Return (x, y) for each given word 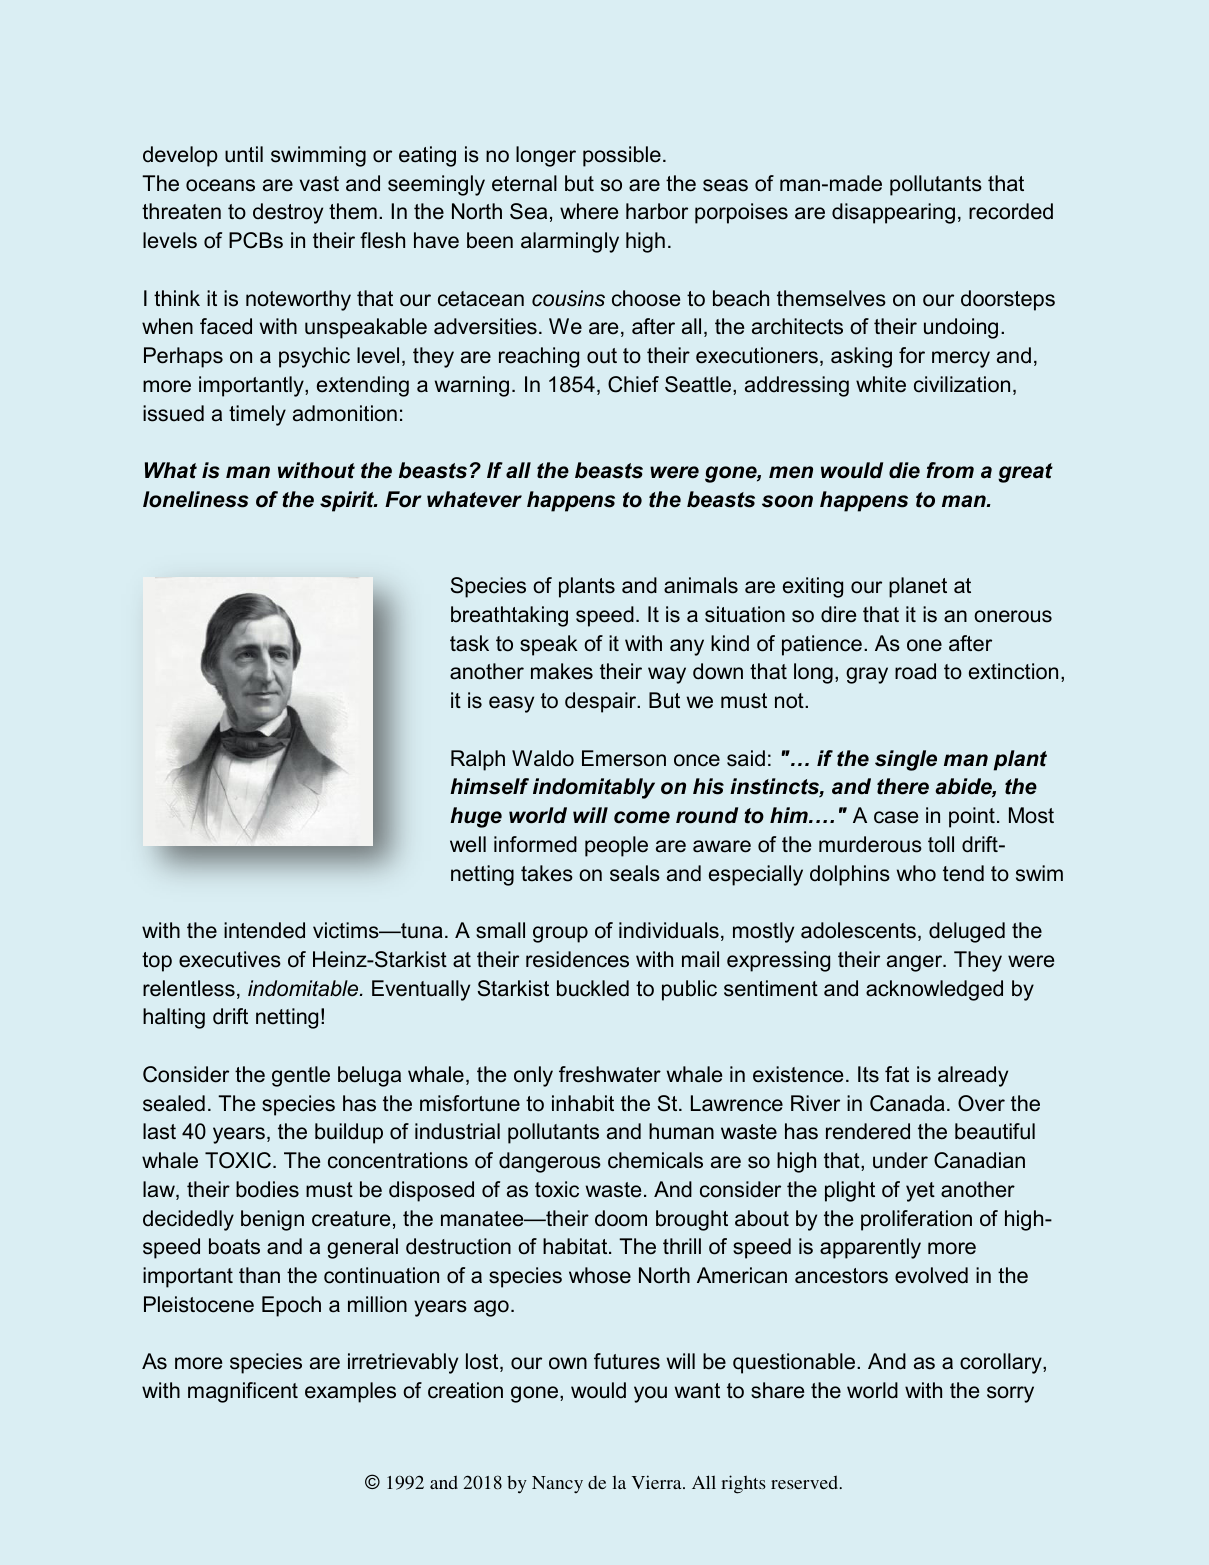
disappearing (893, 213)
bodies (267, 1189)
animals (701, 585)
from (950, 470)
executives (230, 959)
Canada (907, 1103)
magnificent (243, 1392)
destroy (288, 213)
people (616, 846)
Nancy (557, 1484)
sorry (1010, 1394)
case (896, 817)
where (589, 211)
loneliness (195, 499)
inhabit (583, 1103)
